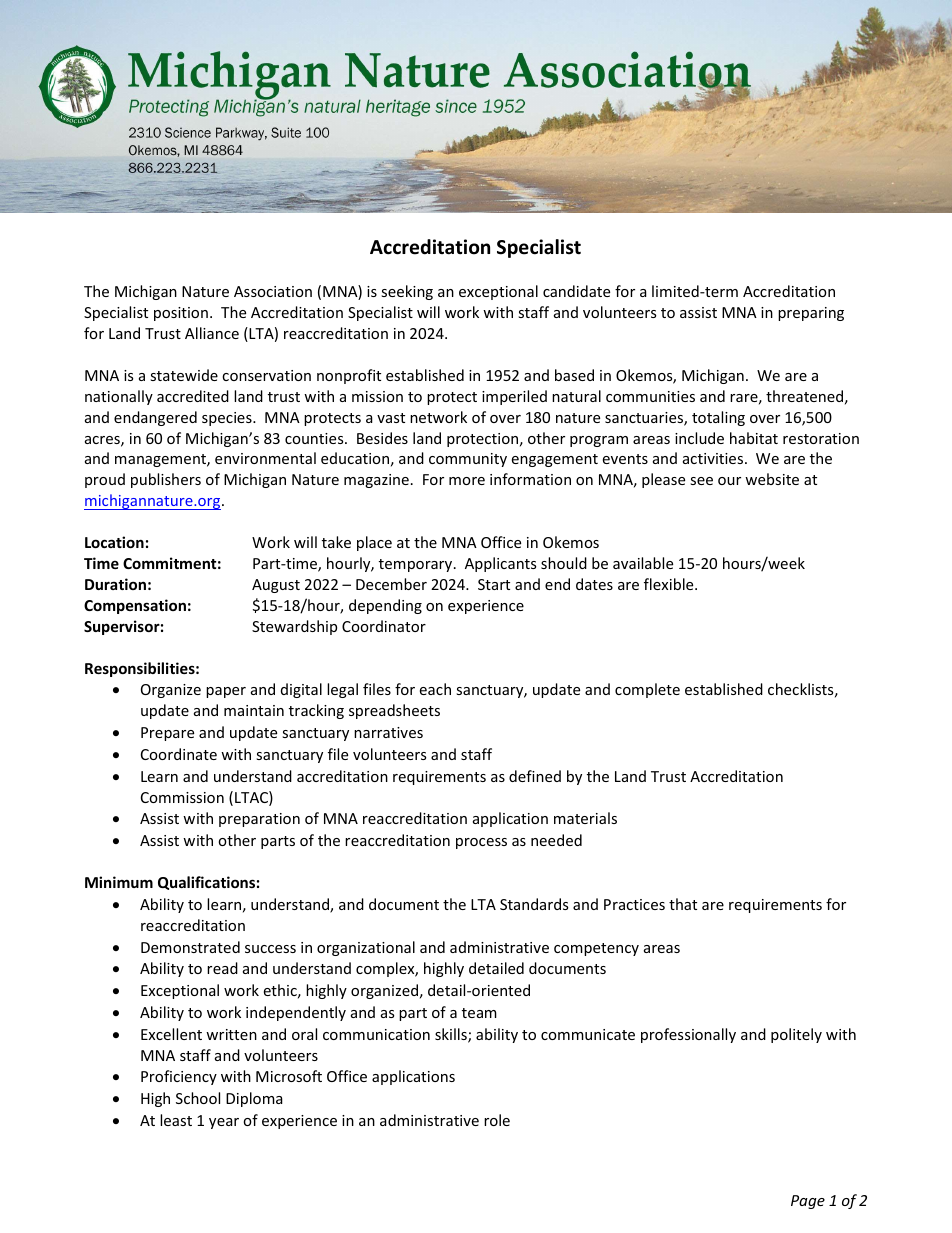 This page has width=952, height=1233. What do you see at coordinates (179, 754) in the page?
I see `Coordinate` at bounding box center [179, 754].
